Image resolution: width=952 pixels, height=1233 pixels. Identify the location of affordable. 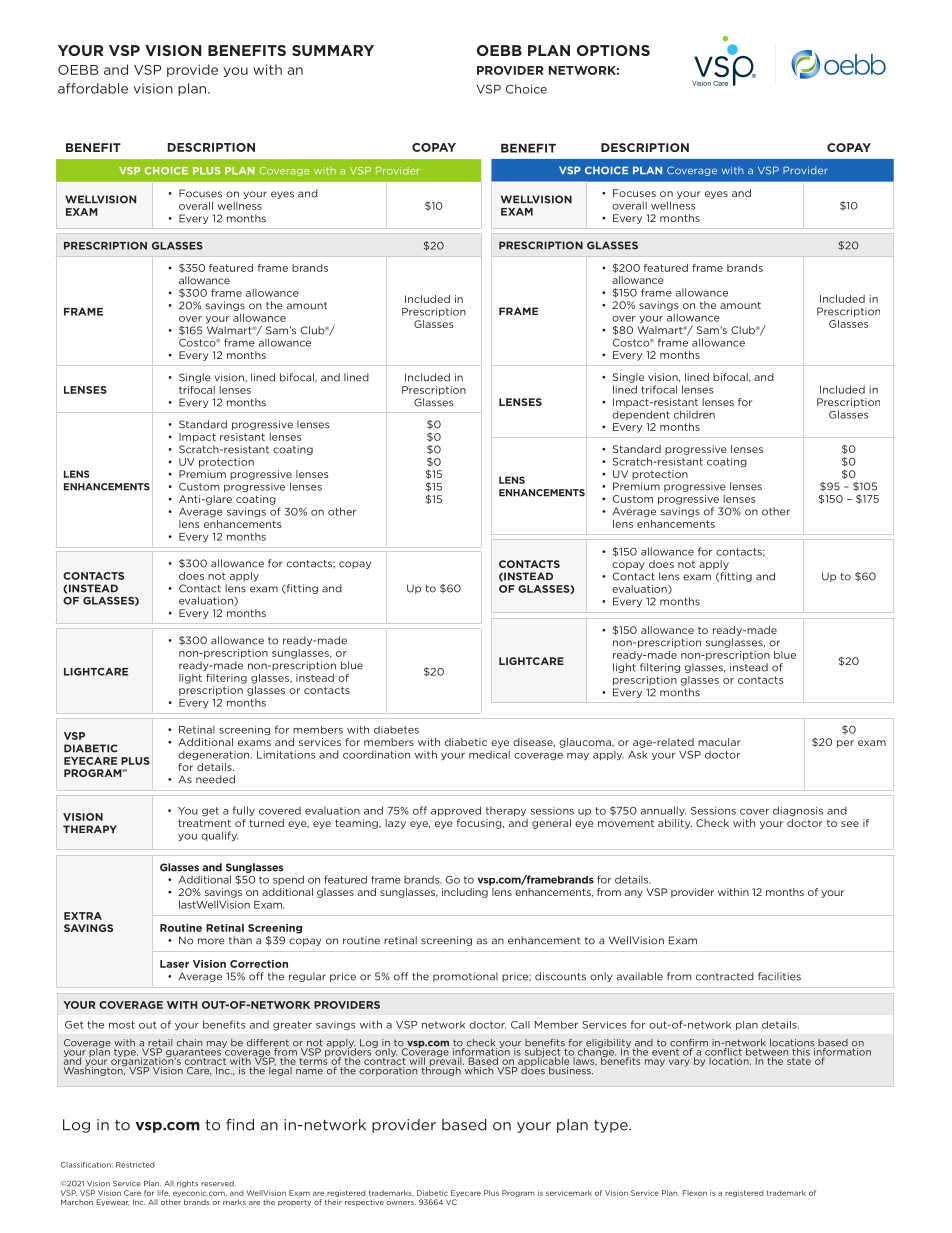
(93, 88).
